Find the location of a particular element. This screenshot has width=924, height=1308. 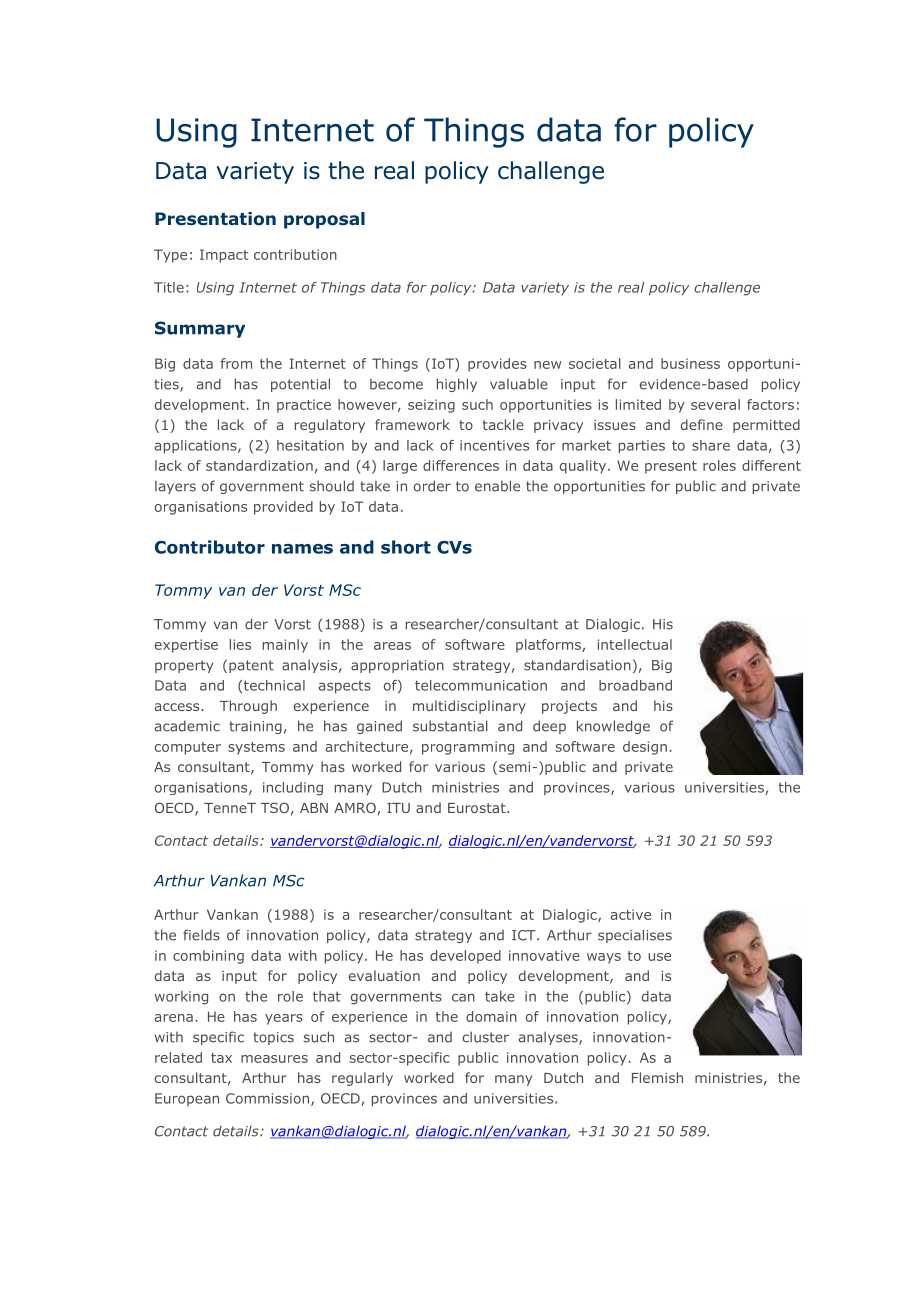

measures is located at coordinates (274, 1059).
